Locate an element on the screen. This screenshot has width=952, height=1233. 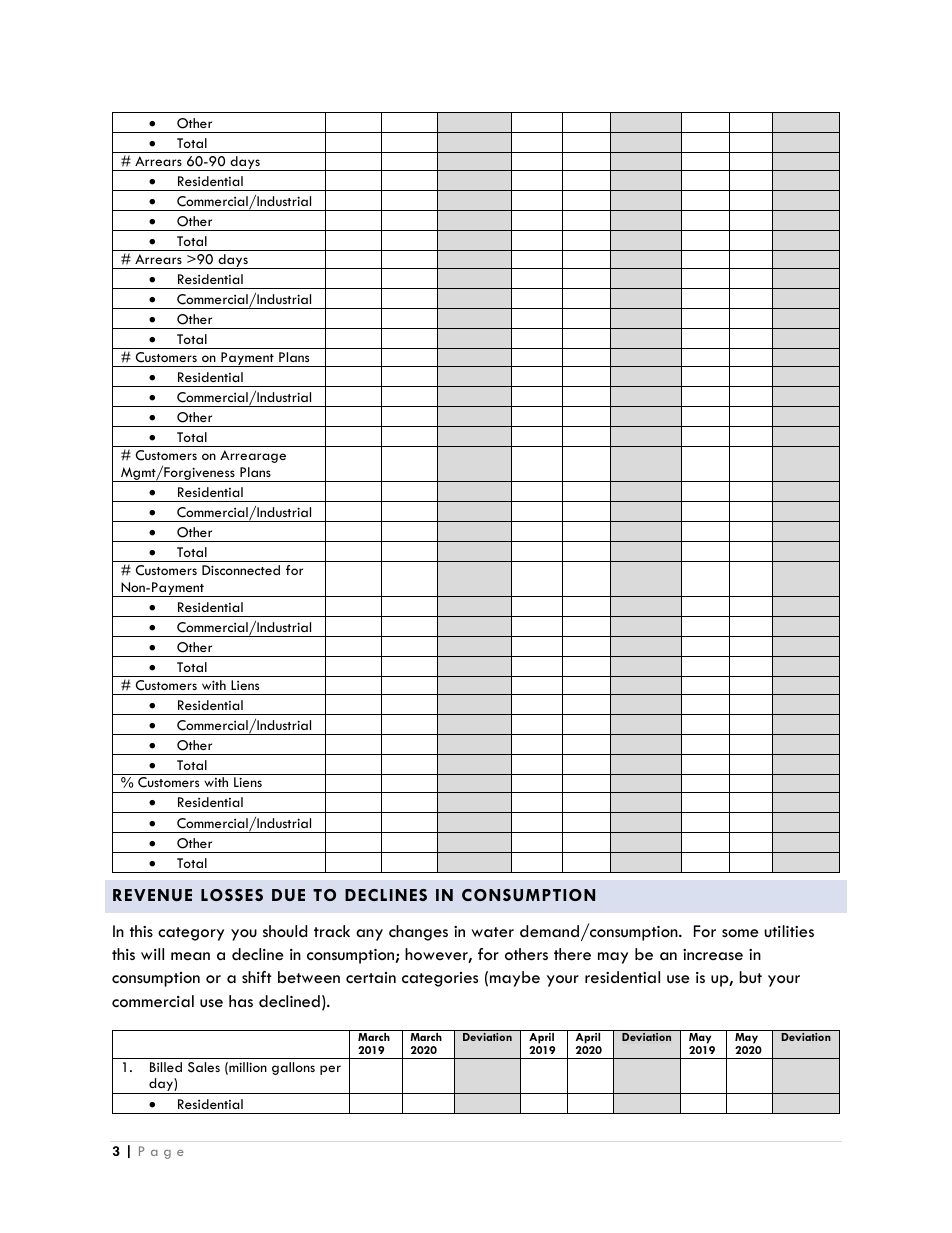
utilities is located at coordinates (789, 931).
